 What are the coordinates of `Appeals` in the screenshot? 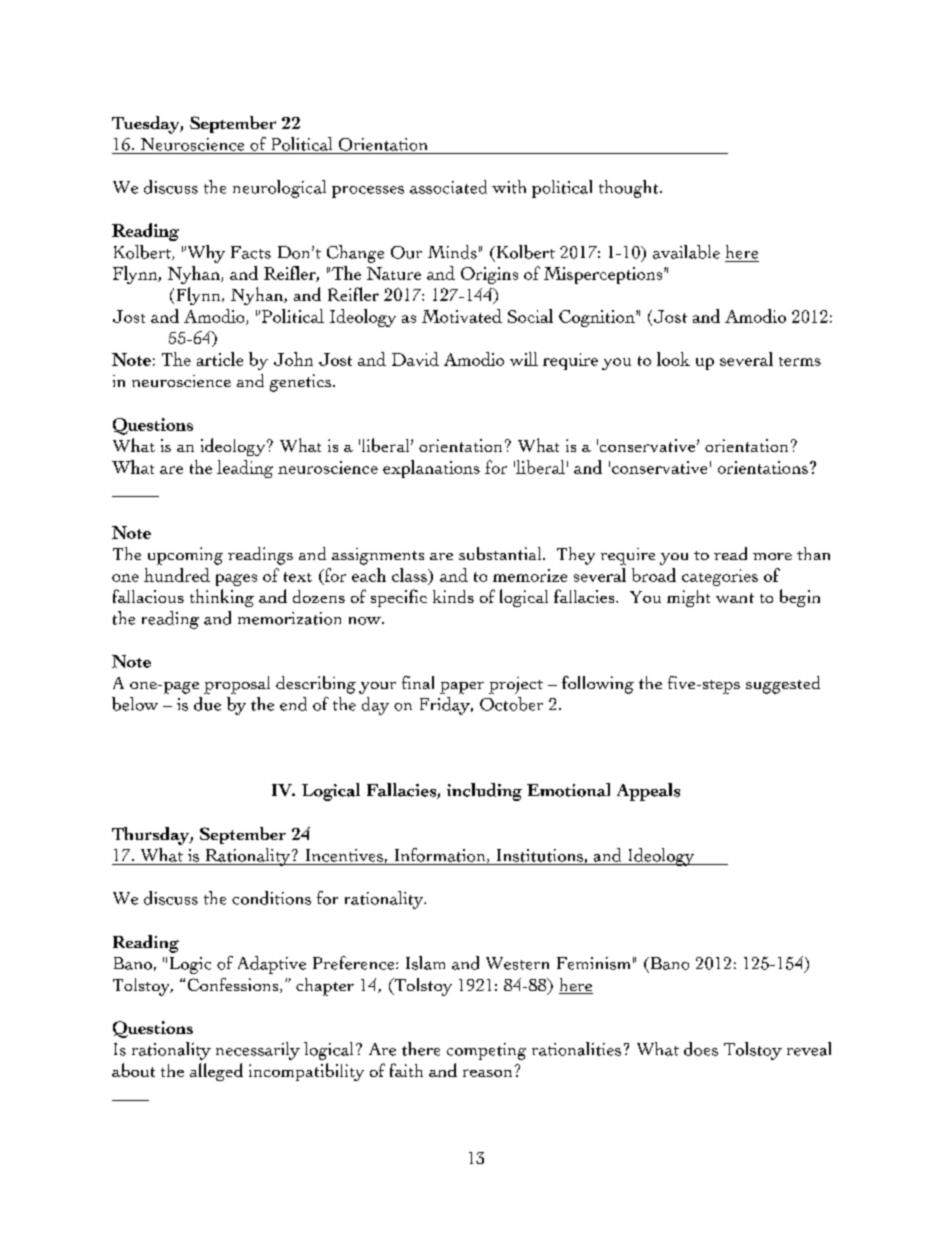 It's located at (648, 792).
